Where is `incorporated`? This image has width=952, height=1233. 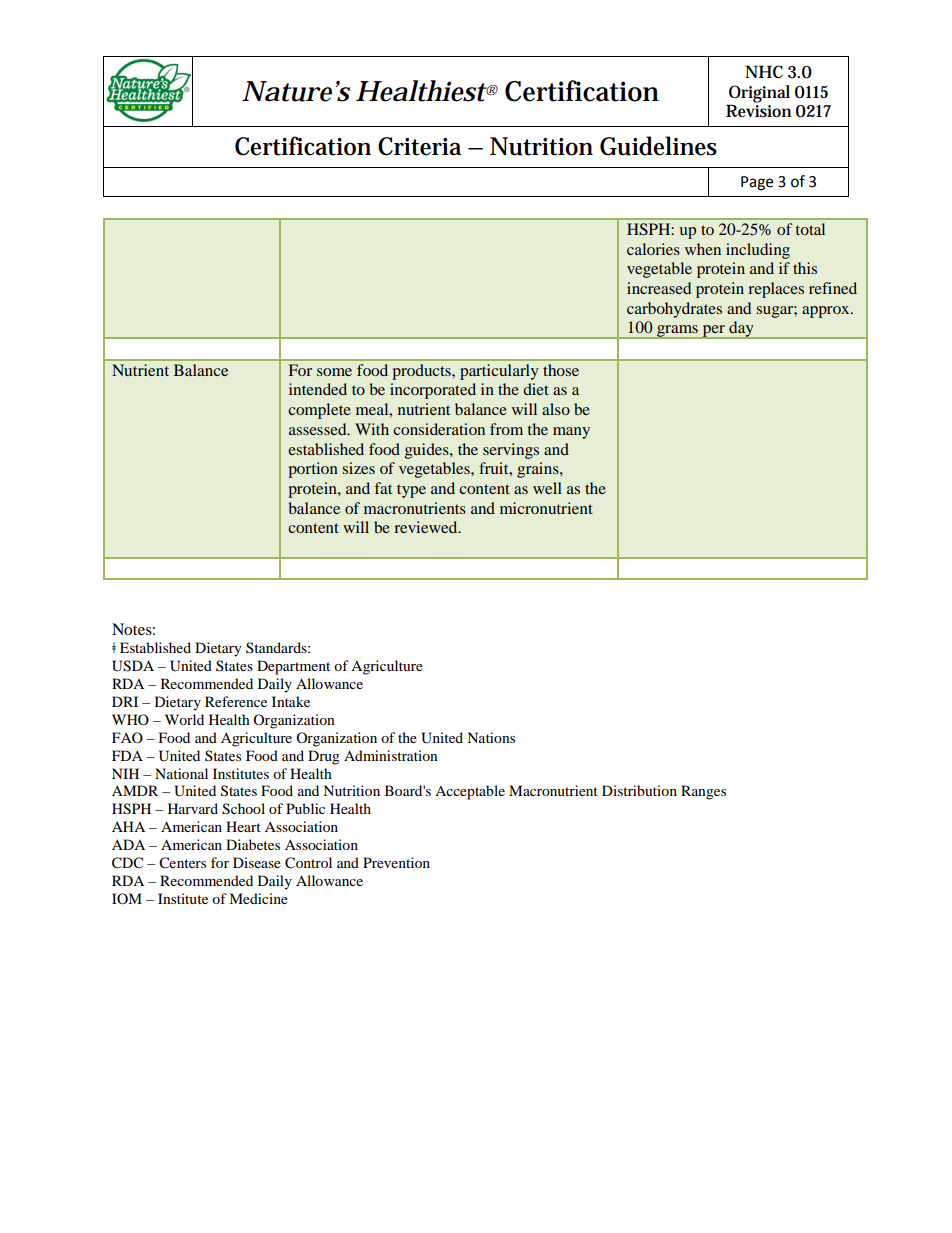 incorporated is located at coordinates (433, 391).
